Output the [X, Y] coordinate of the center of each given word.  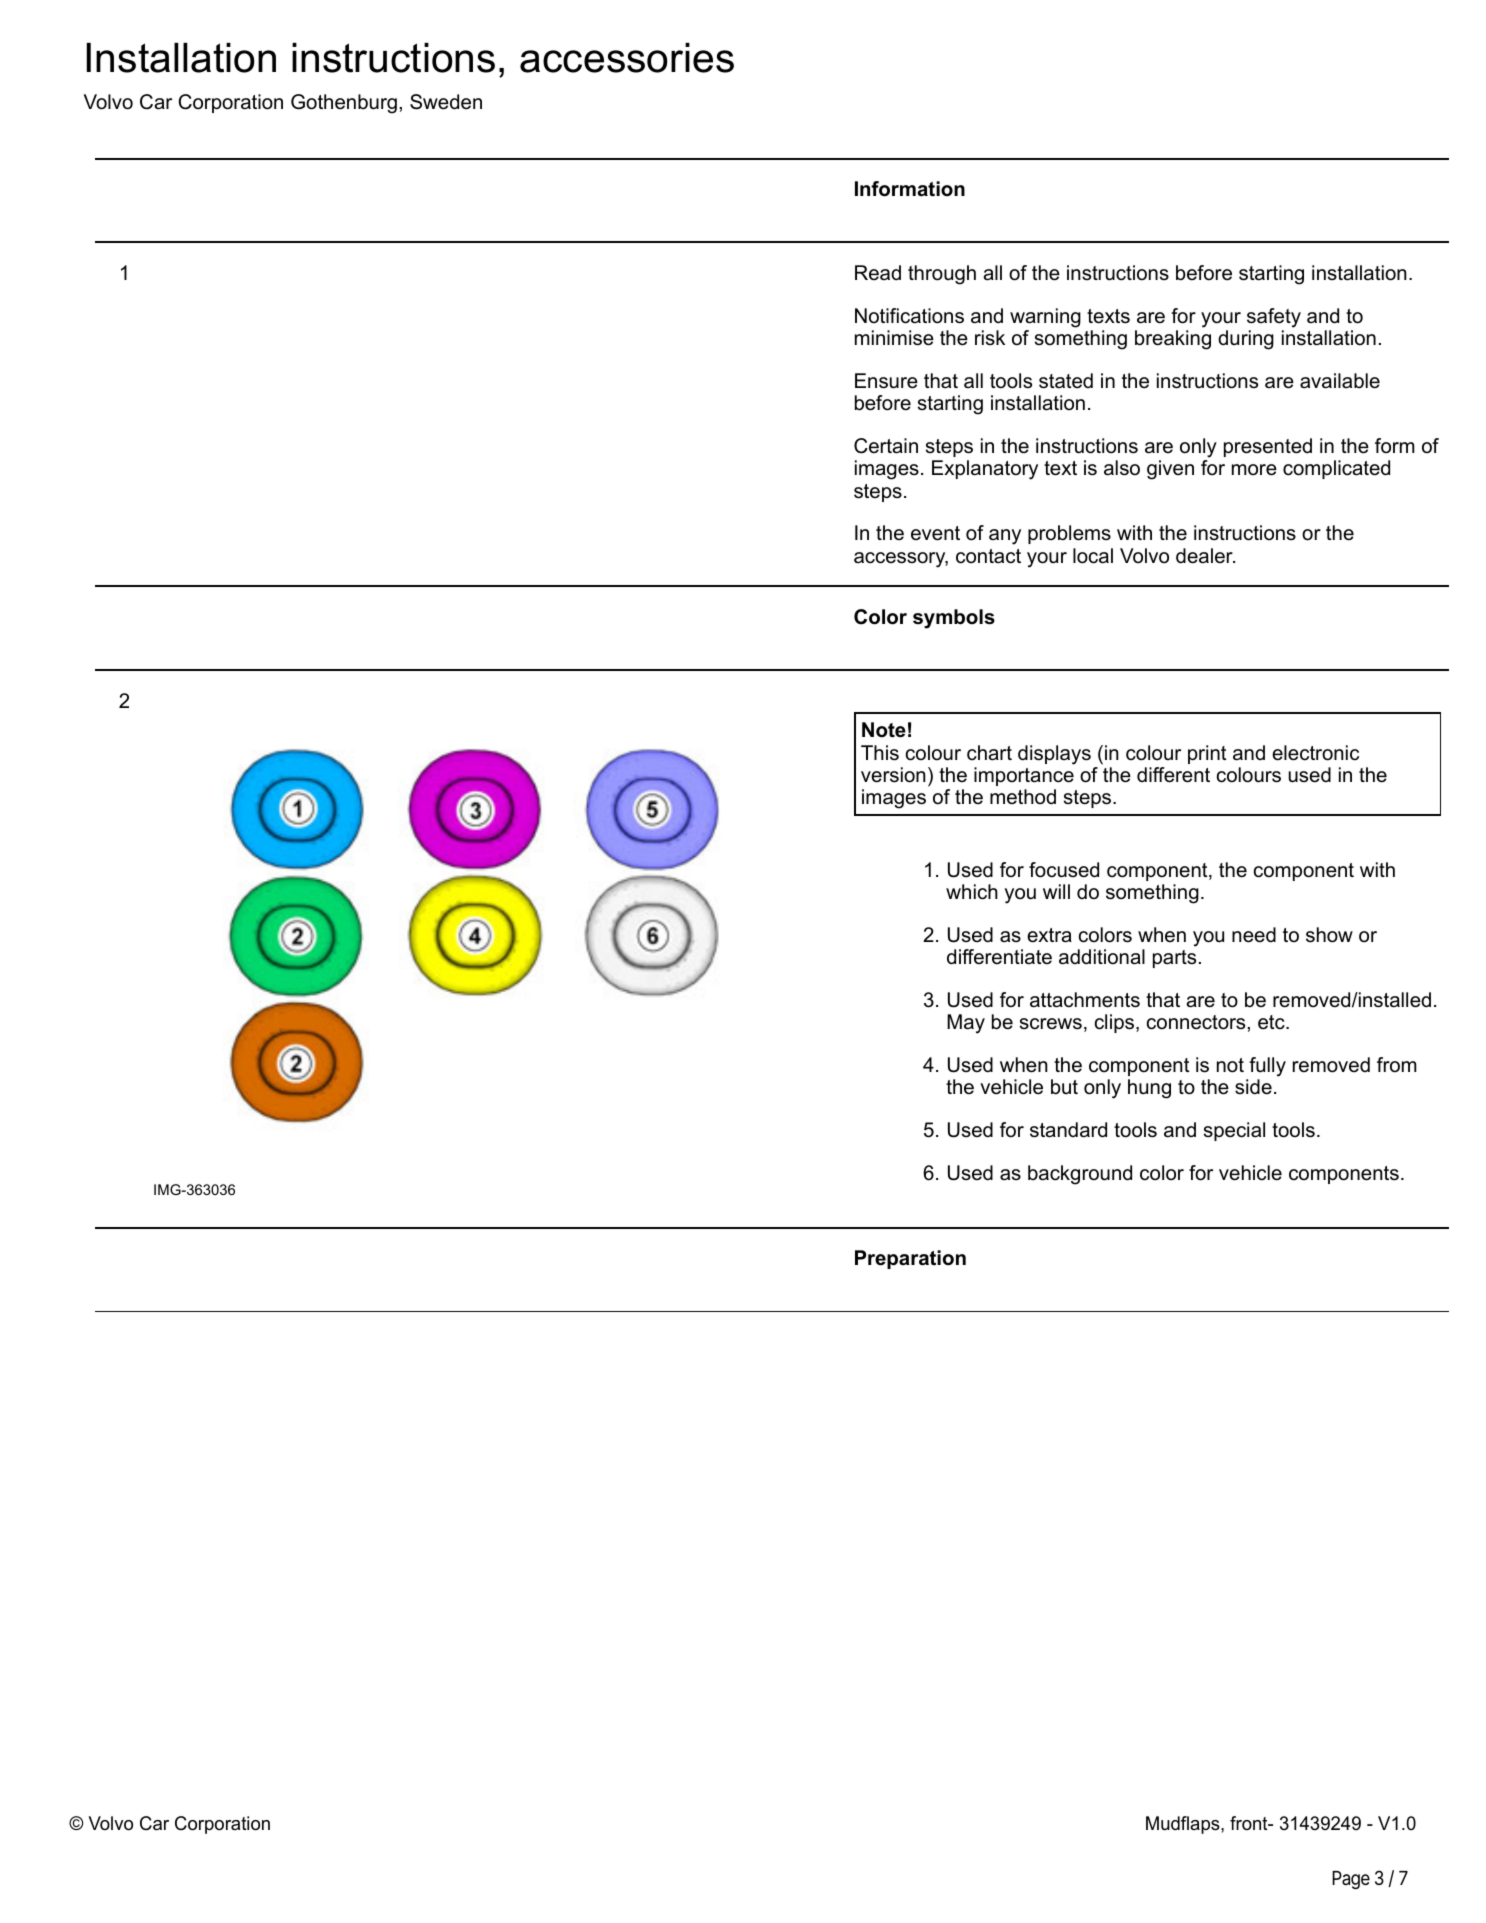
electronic [1315, 753]
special [1234, 1131]
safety [1274, 318]
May [966, 1024]
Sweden [446, 102]
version [893, 775]
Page [1351, 1880]
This [880, 753]
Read [878, 273]
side [1253, 1087]
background [1080, 1175]
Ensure [886, 381]
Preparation [910, 1259]
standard [1068, 1130]
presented [1268, 447]
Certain [886, 446]
